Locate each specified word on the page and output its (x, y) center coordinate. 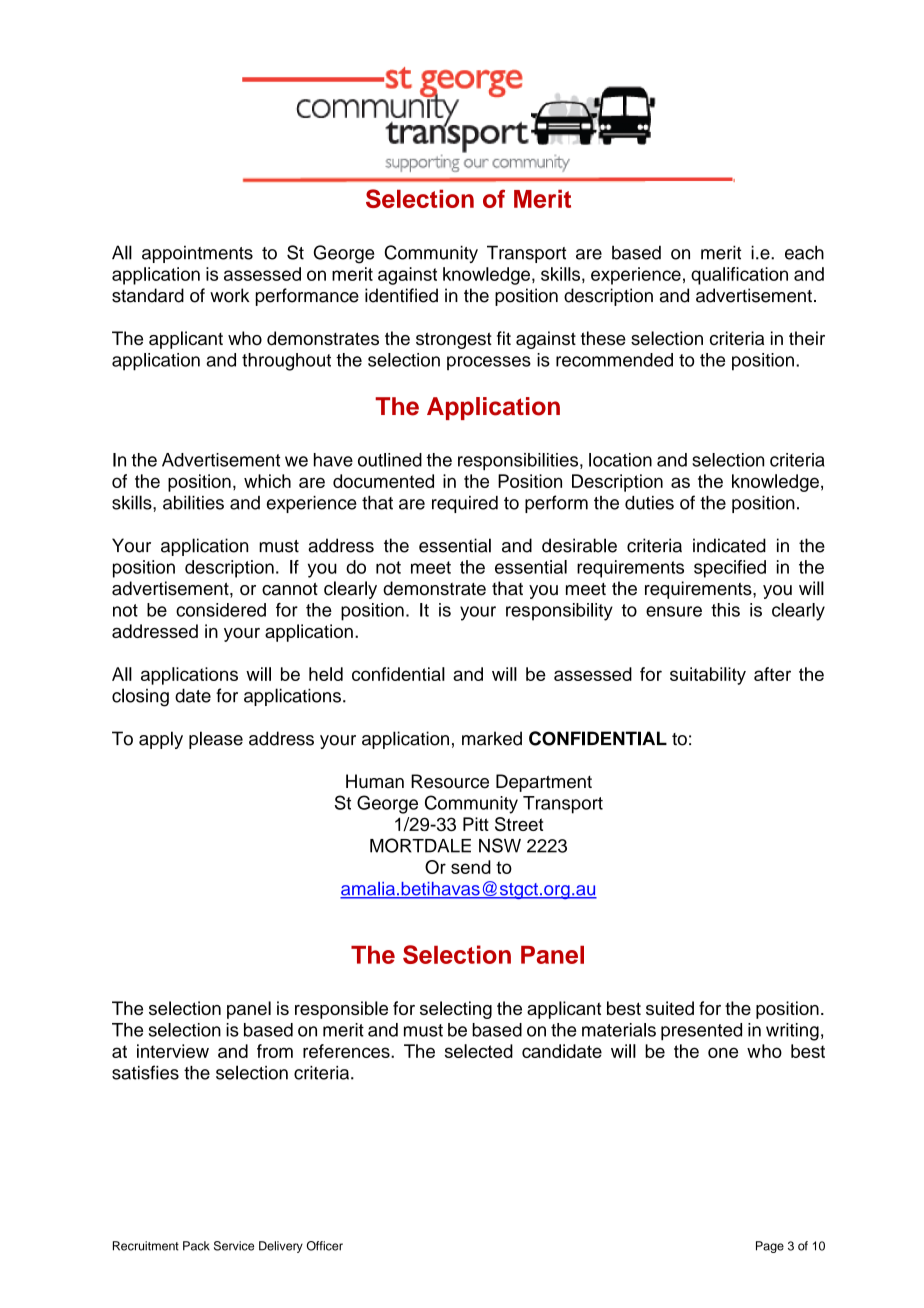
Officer (325, 1246)
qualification (739, 276)
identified (401, 295)
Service (234, 1246)
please (216, 740)
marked (492, 738)
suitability (708, 676)
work (230, 295)
